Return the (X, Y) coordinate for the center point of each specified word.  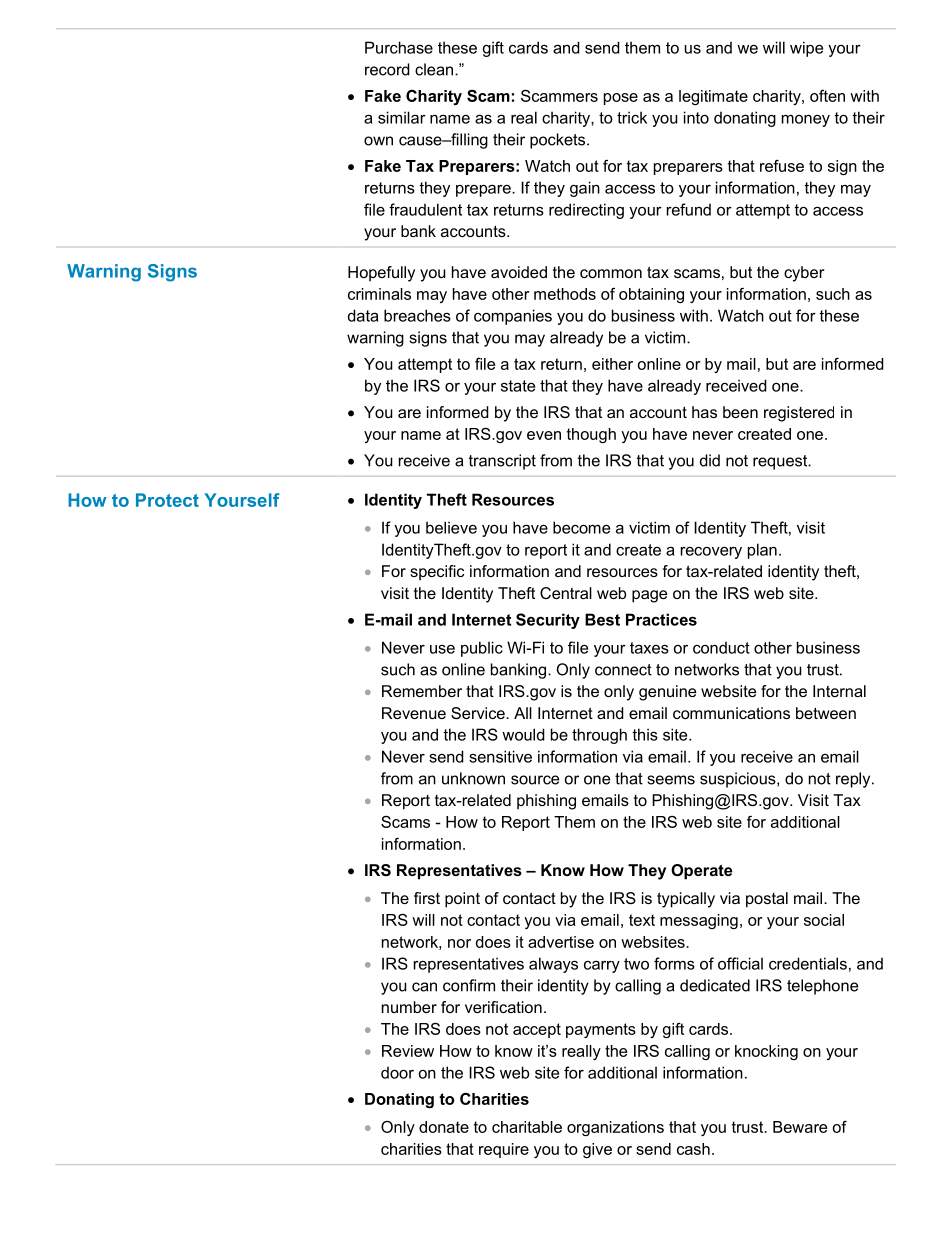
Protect (167, 500)
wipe (806, 49)
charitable (527, 1127)
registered (799, 414)
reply (854, 780)
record (387, 69)
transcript (502, 462)
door (397, 1072)
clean (434, 69)
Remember (422, 691)
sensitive (500, 756)
